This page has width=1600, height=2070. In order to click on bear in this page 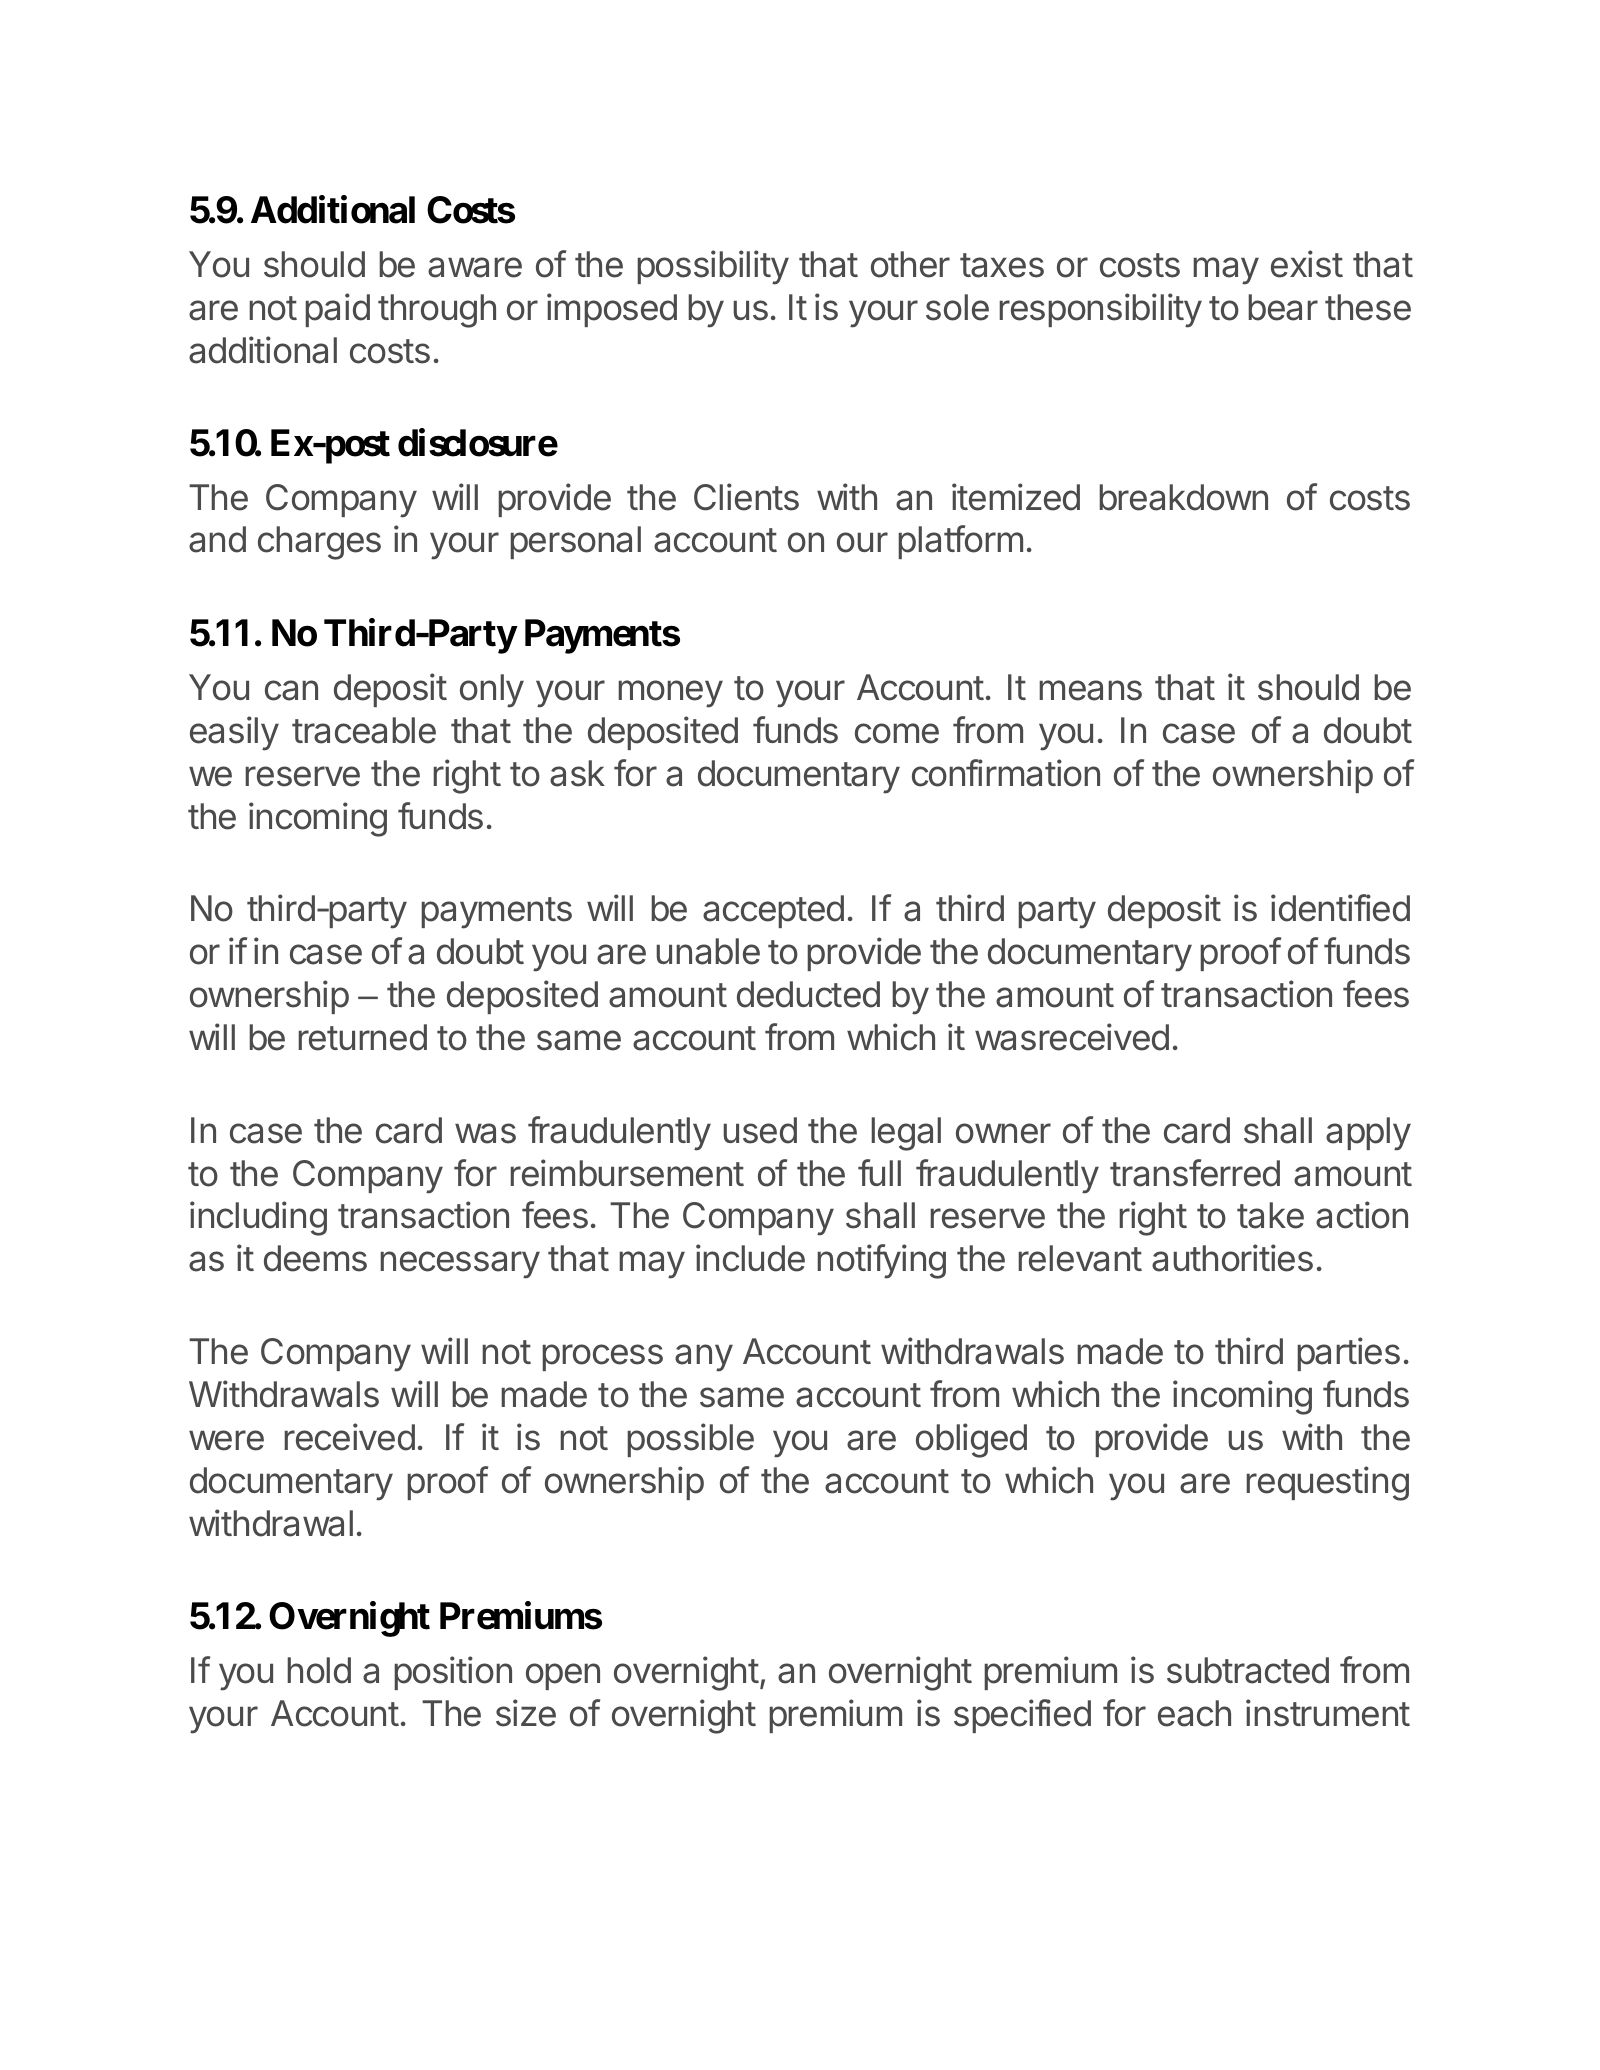, I will do `click(1283, 307)`.
